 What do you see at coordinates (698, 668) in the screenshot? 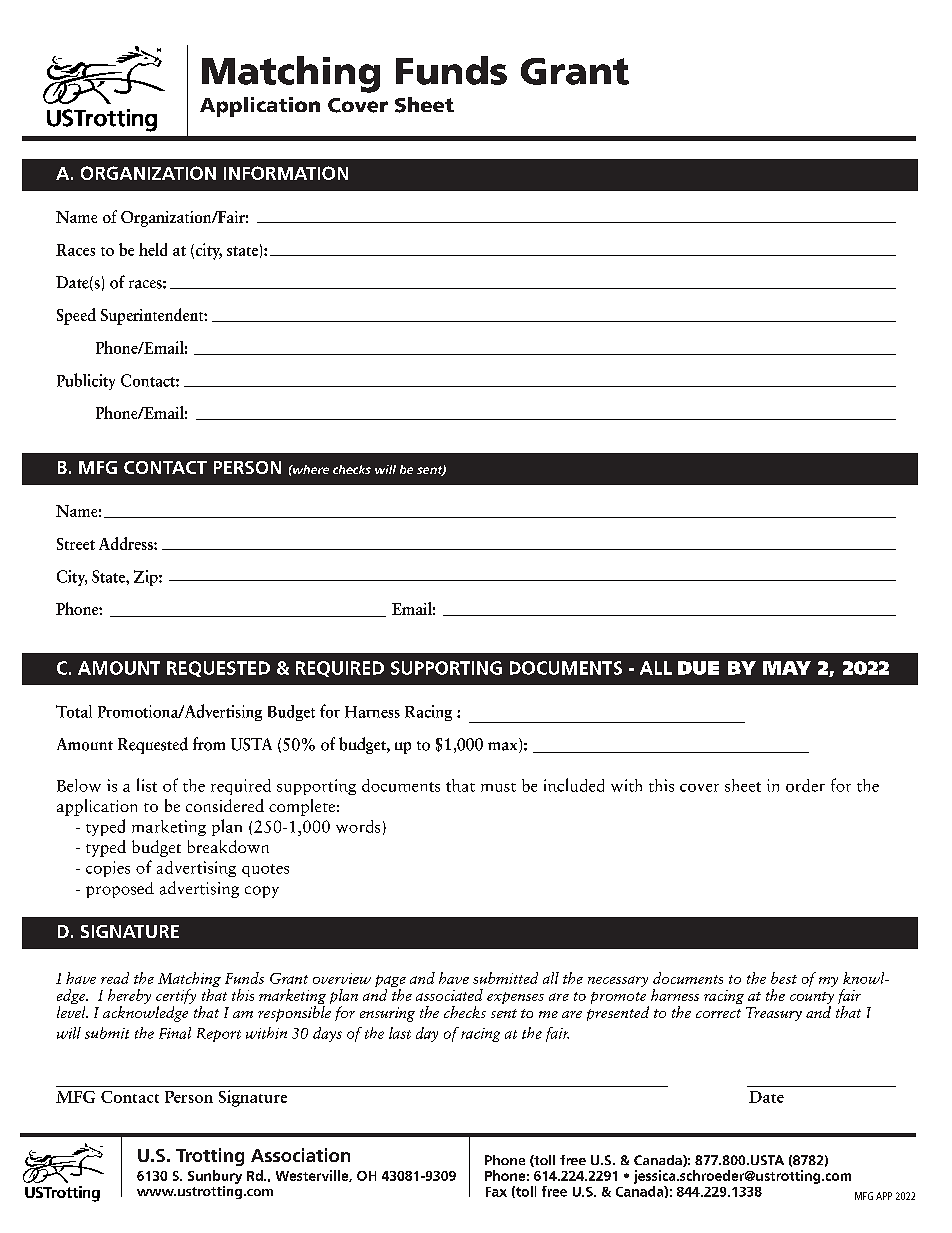
I see `DUE` at bounding box center [698, 668].
